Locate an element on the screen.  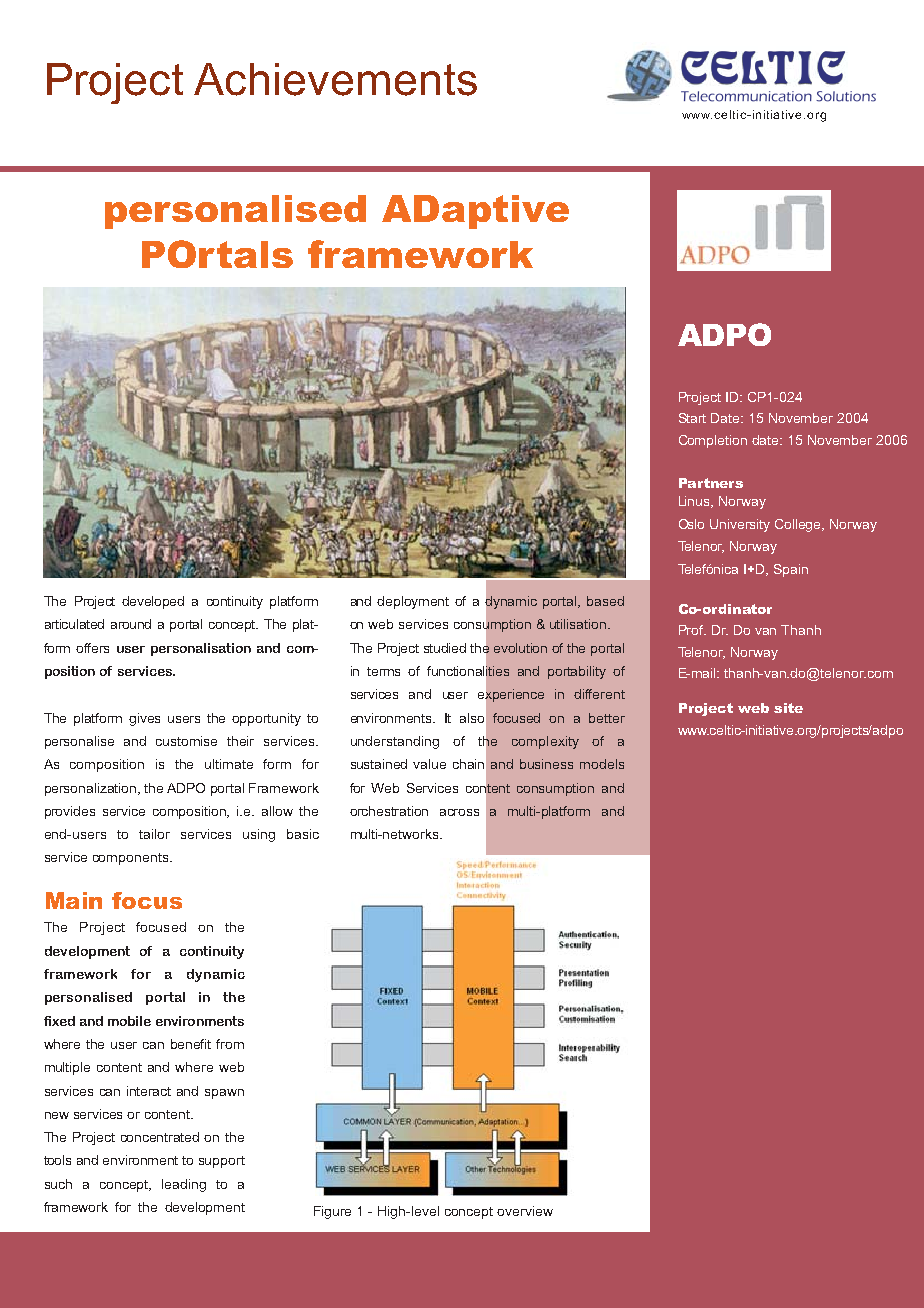
models is located at coordinates (602, 764).
